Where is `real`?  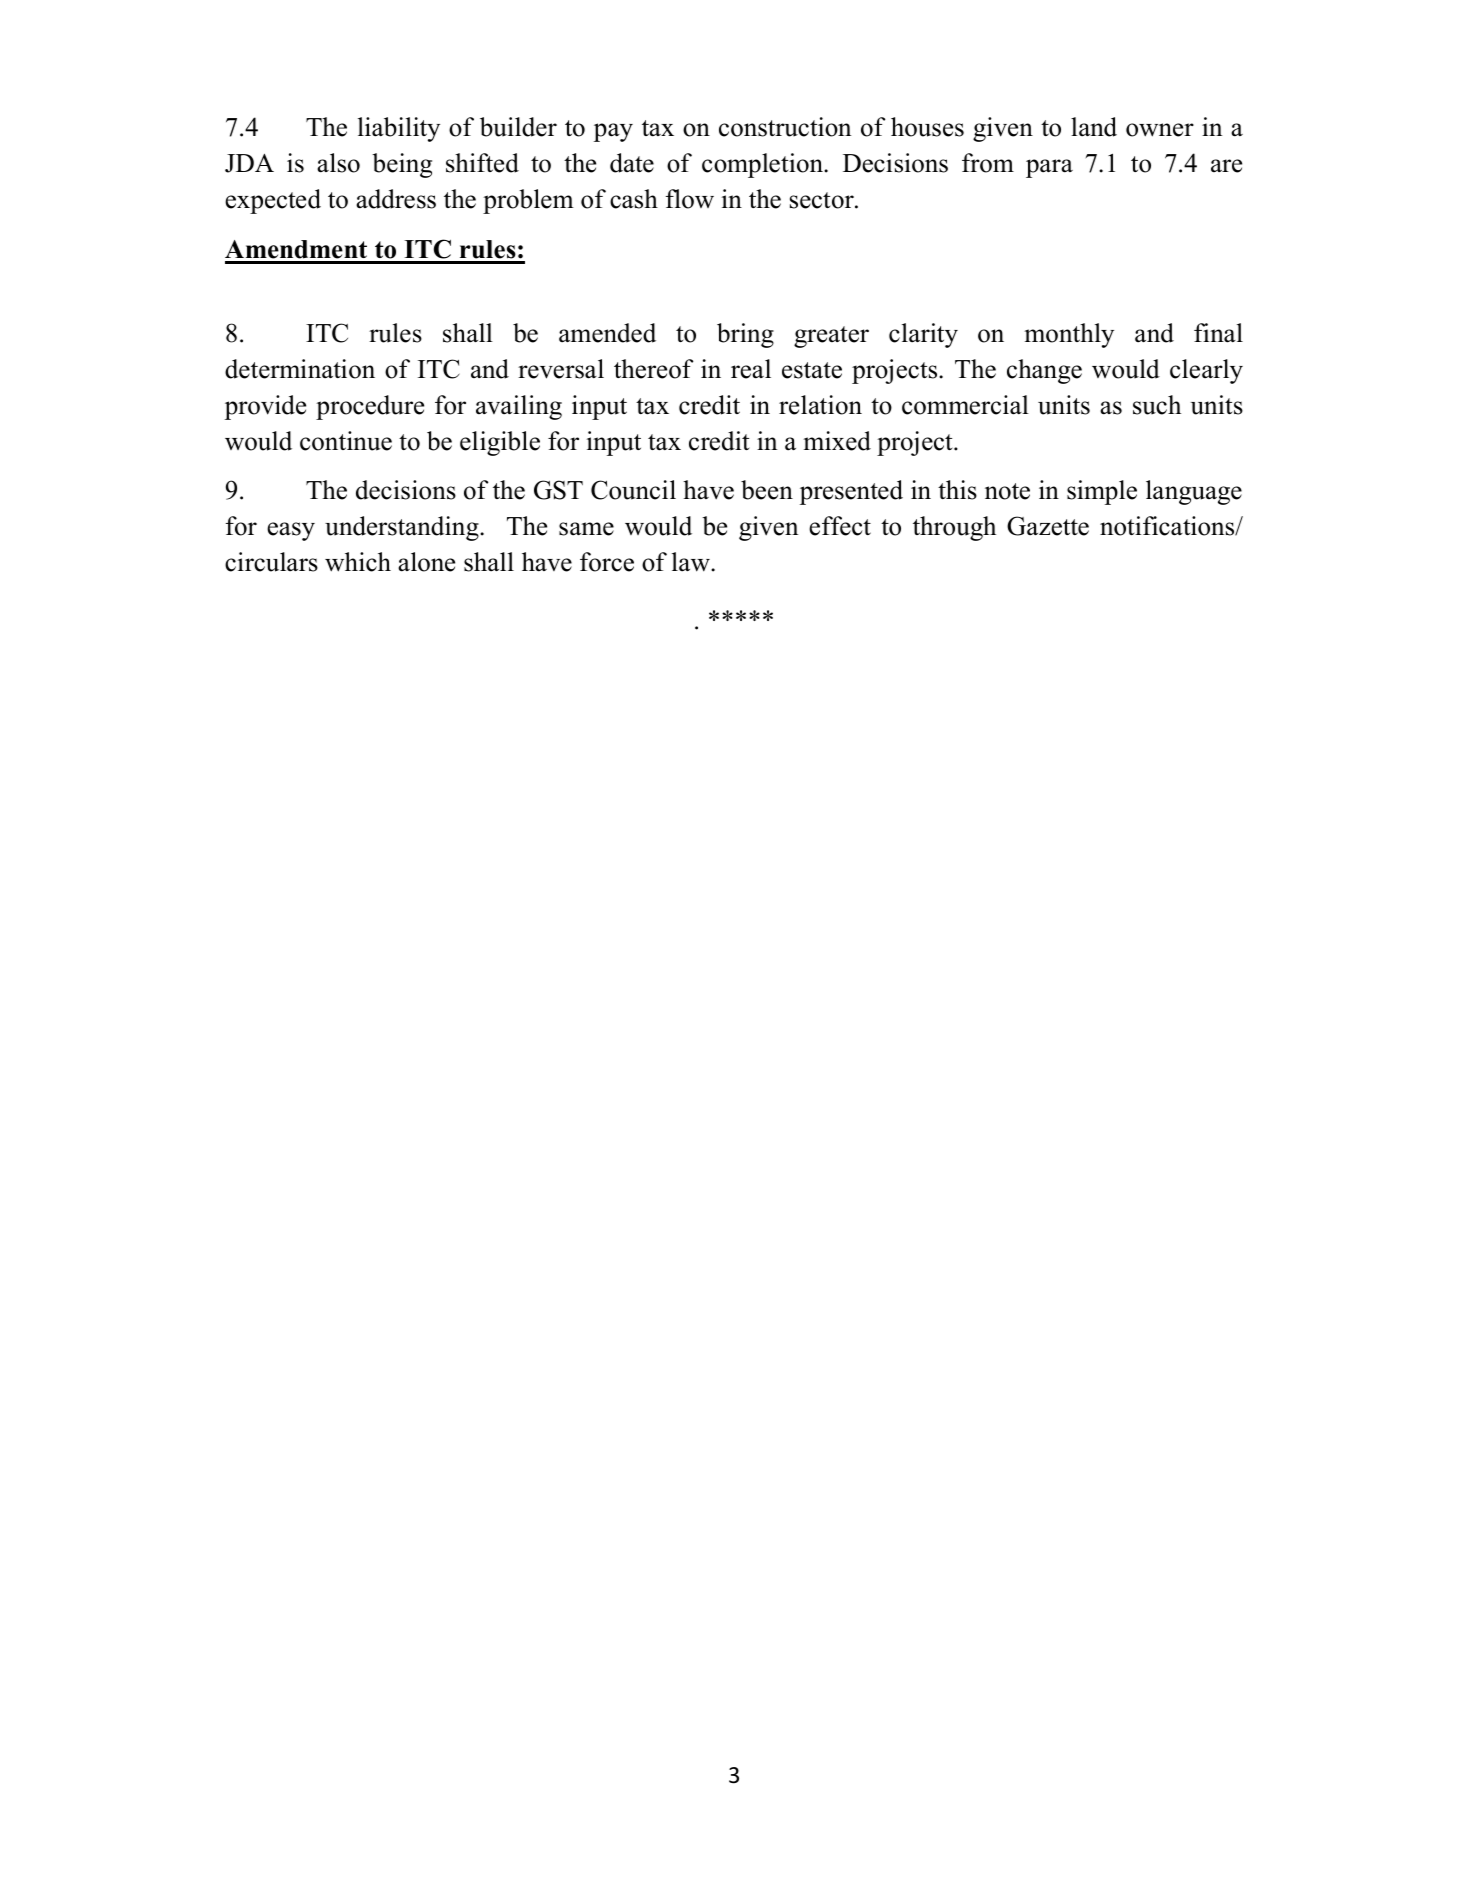 real is located at coordinates (751, 369).
